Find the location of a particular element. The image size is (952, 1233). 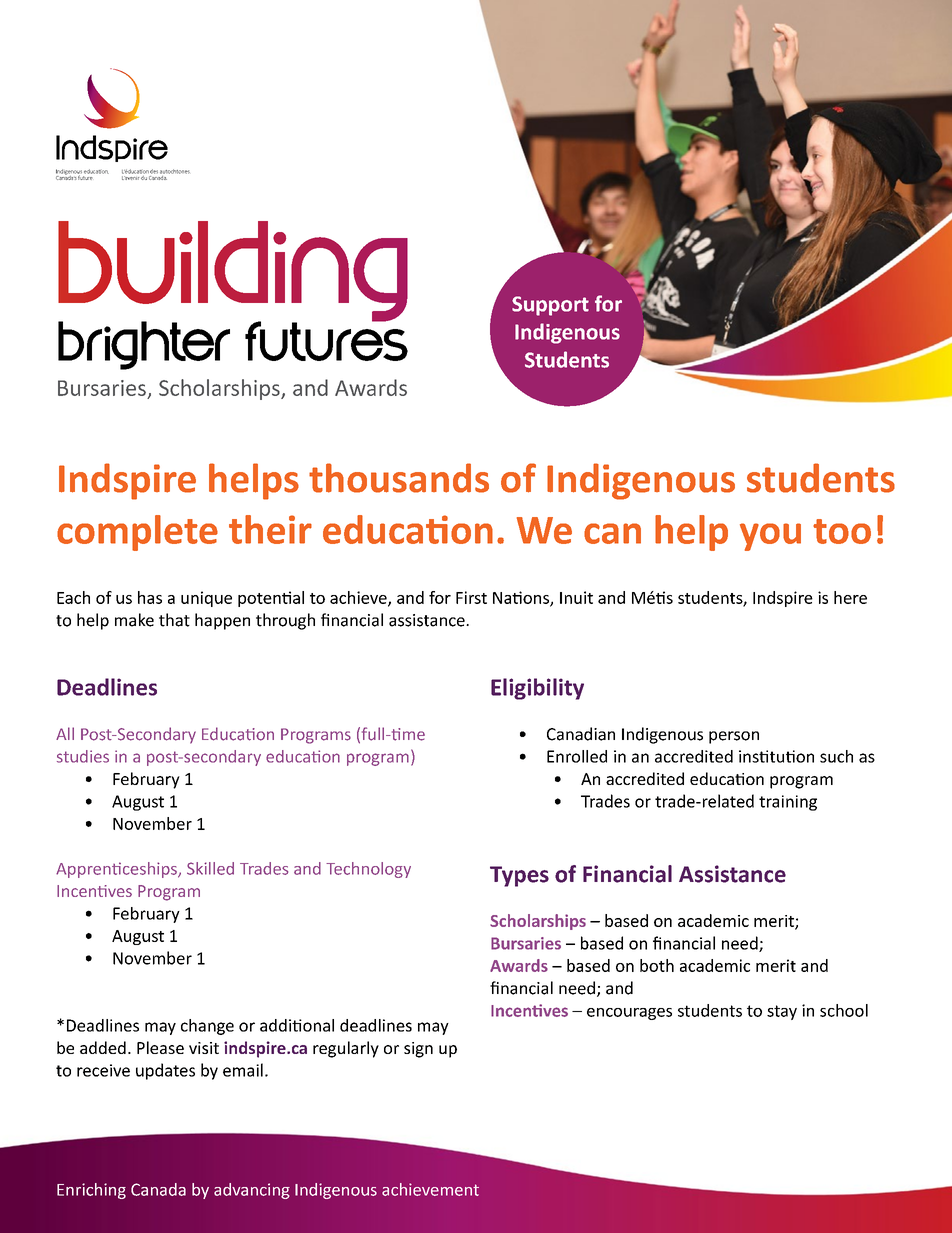

sign is located at coordinates (418, 1050).
